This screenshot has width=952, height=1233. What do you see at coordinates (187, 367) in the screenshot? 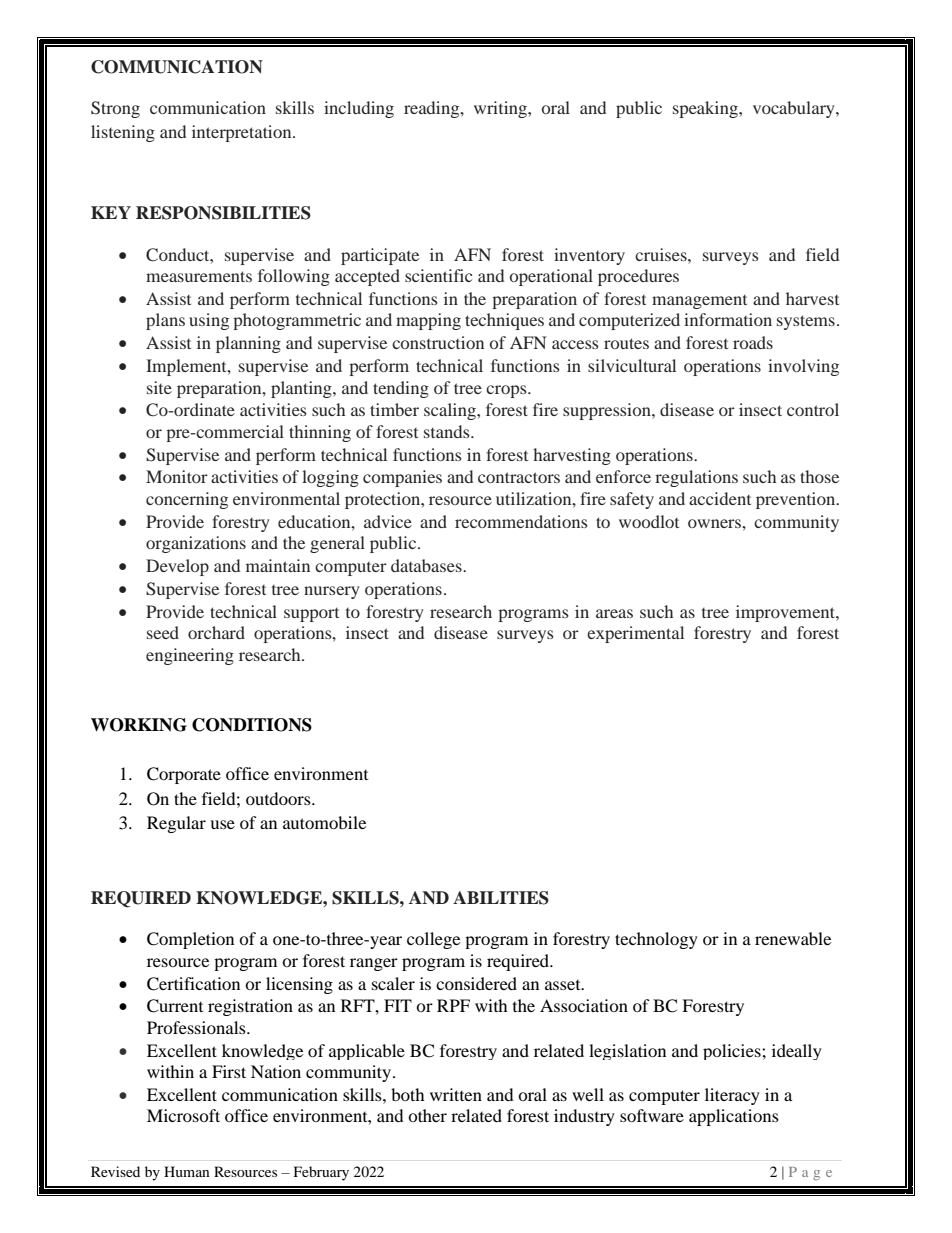
I see `Implement` at bounding box center [187, 367].
